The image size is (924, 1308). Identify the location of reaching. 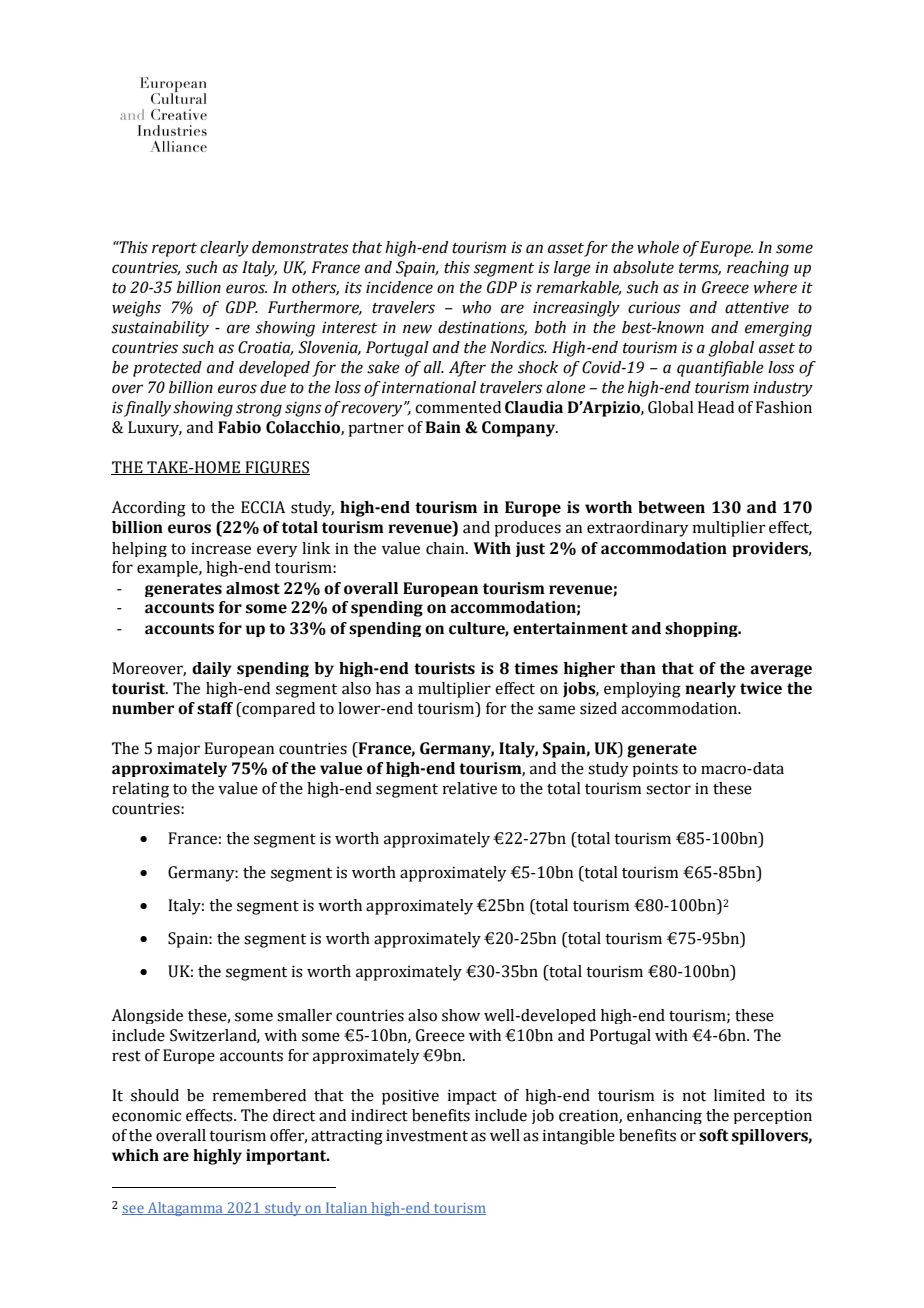
(758, 269).
